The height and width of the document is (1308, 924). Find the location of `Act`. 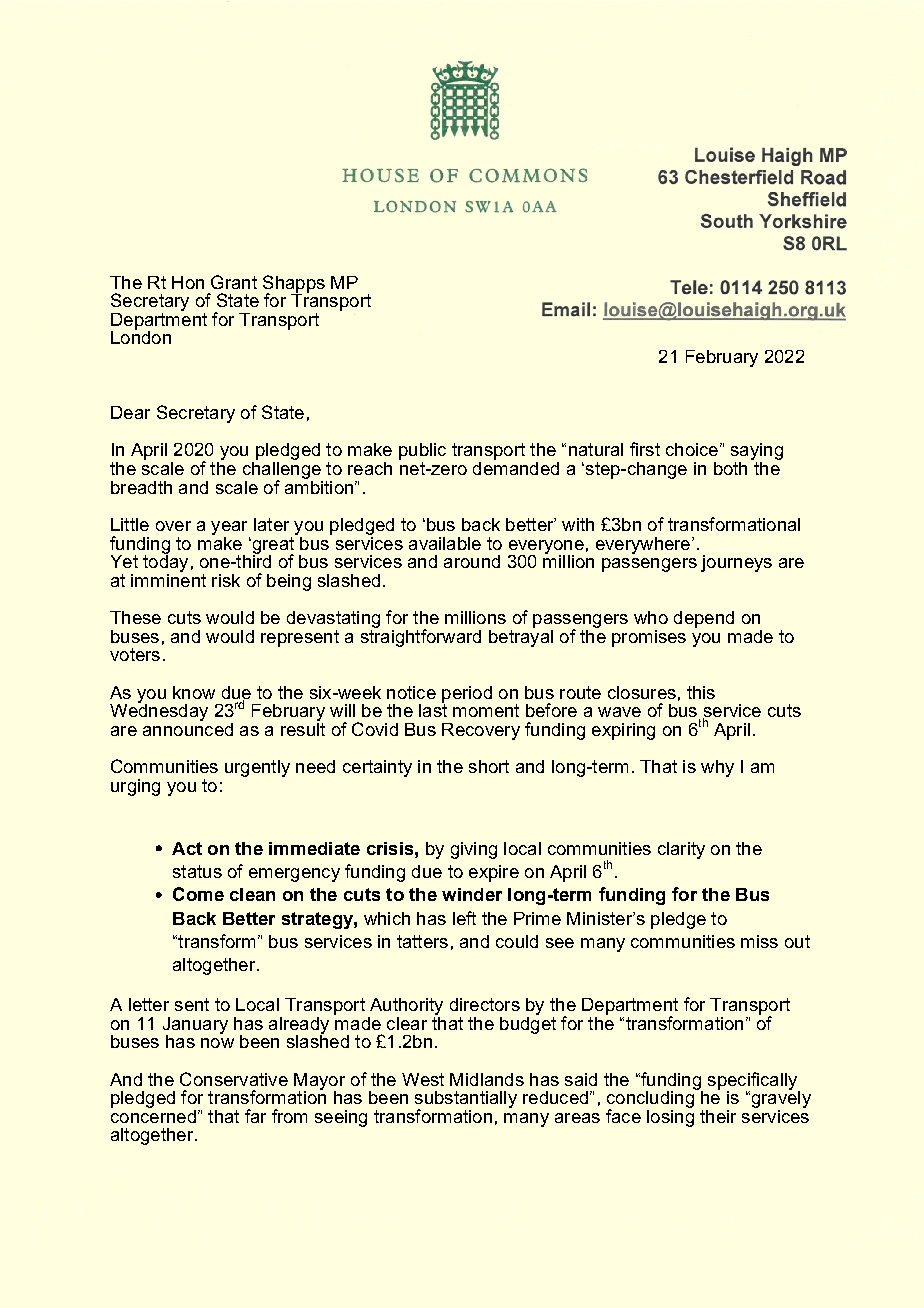

Act is located at coordinates (187, 848).
